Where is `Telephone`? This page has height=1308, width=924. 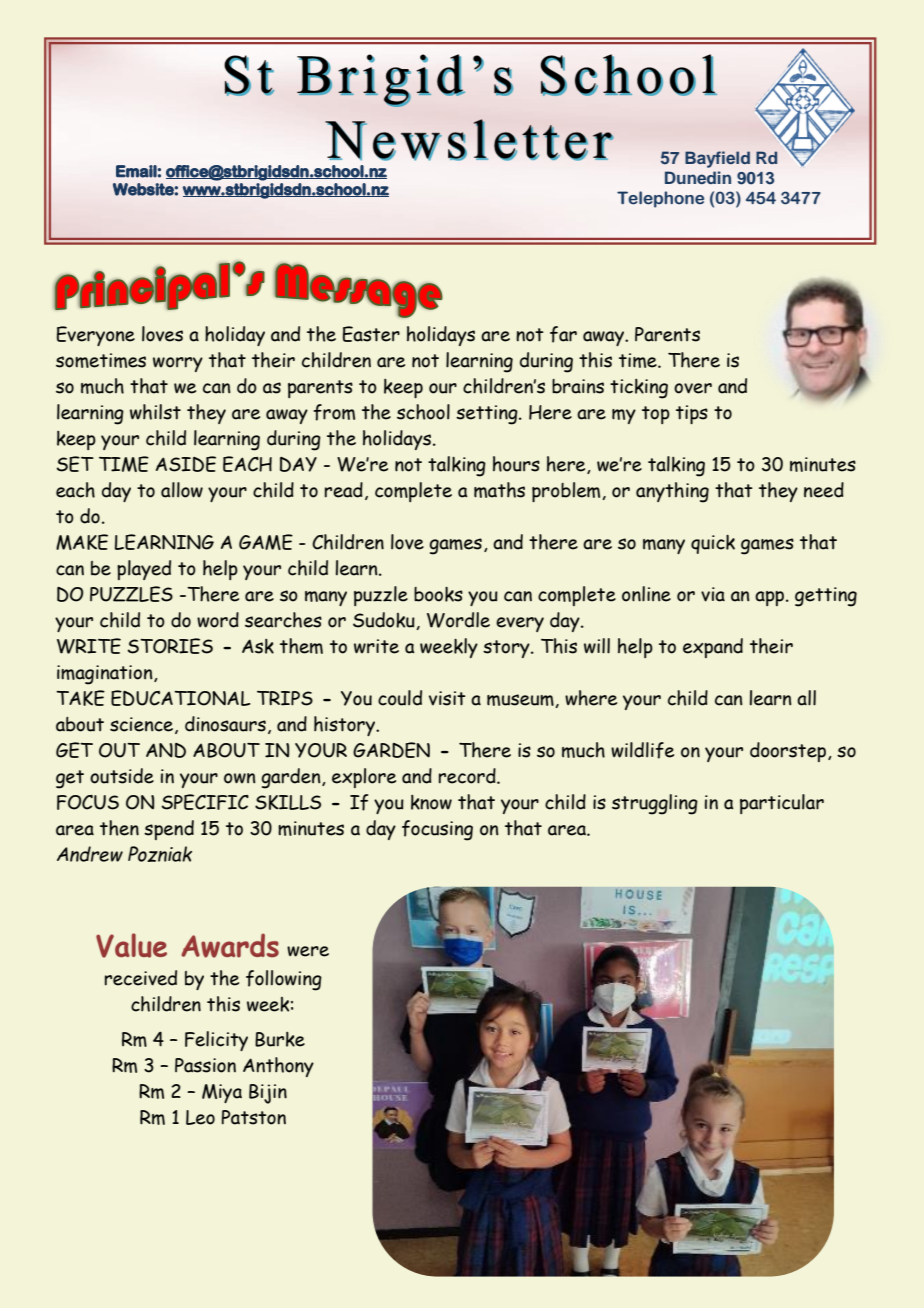
Telephone is located at coordinates (660, 199).
